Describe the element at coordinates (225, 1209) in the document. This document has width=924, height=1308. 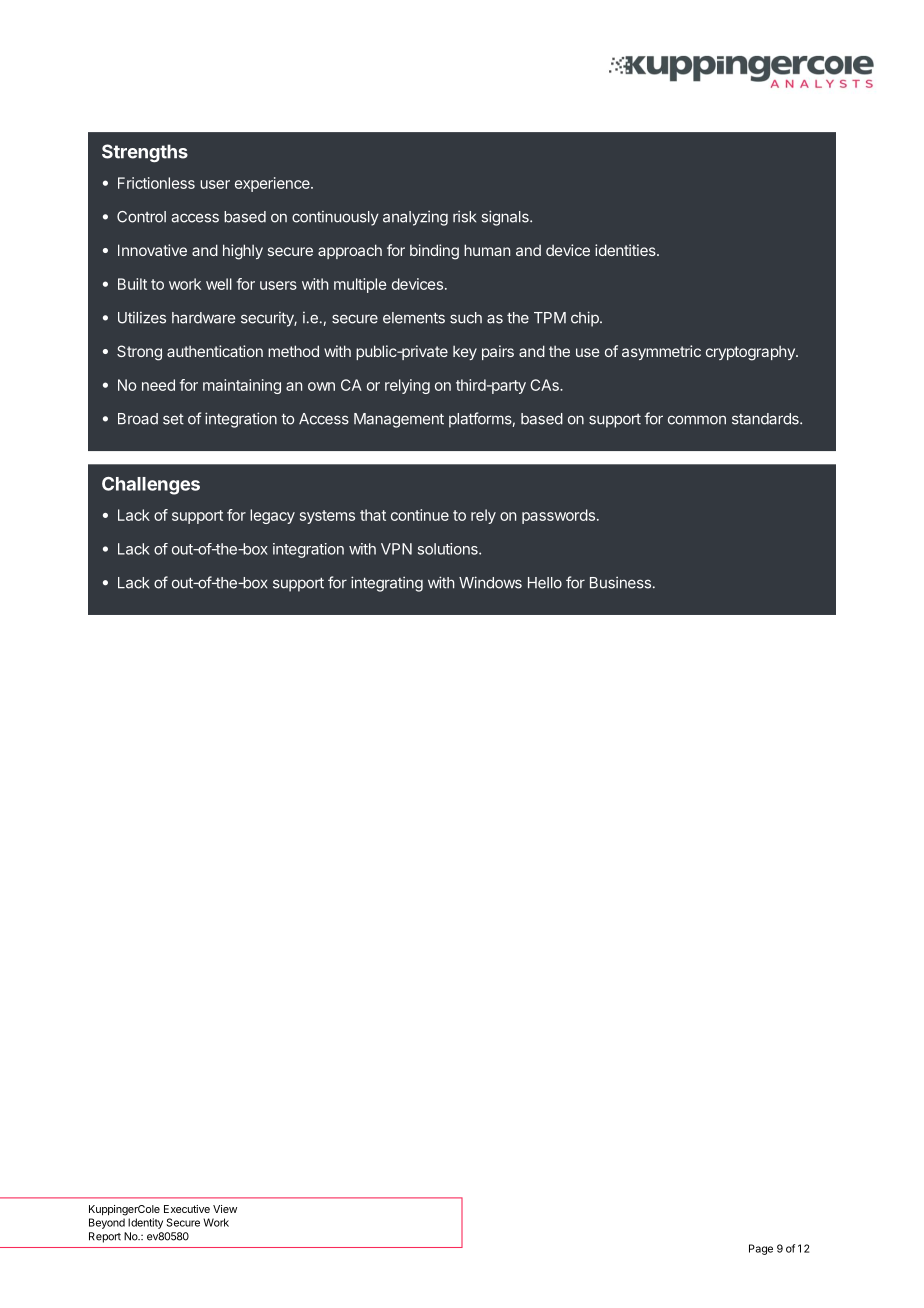
I see `View` at that location.
